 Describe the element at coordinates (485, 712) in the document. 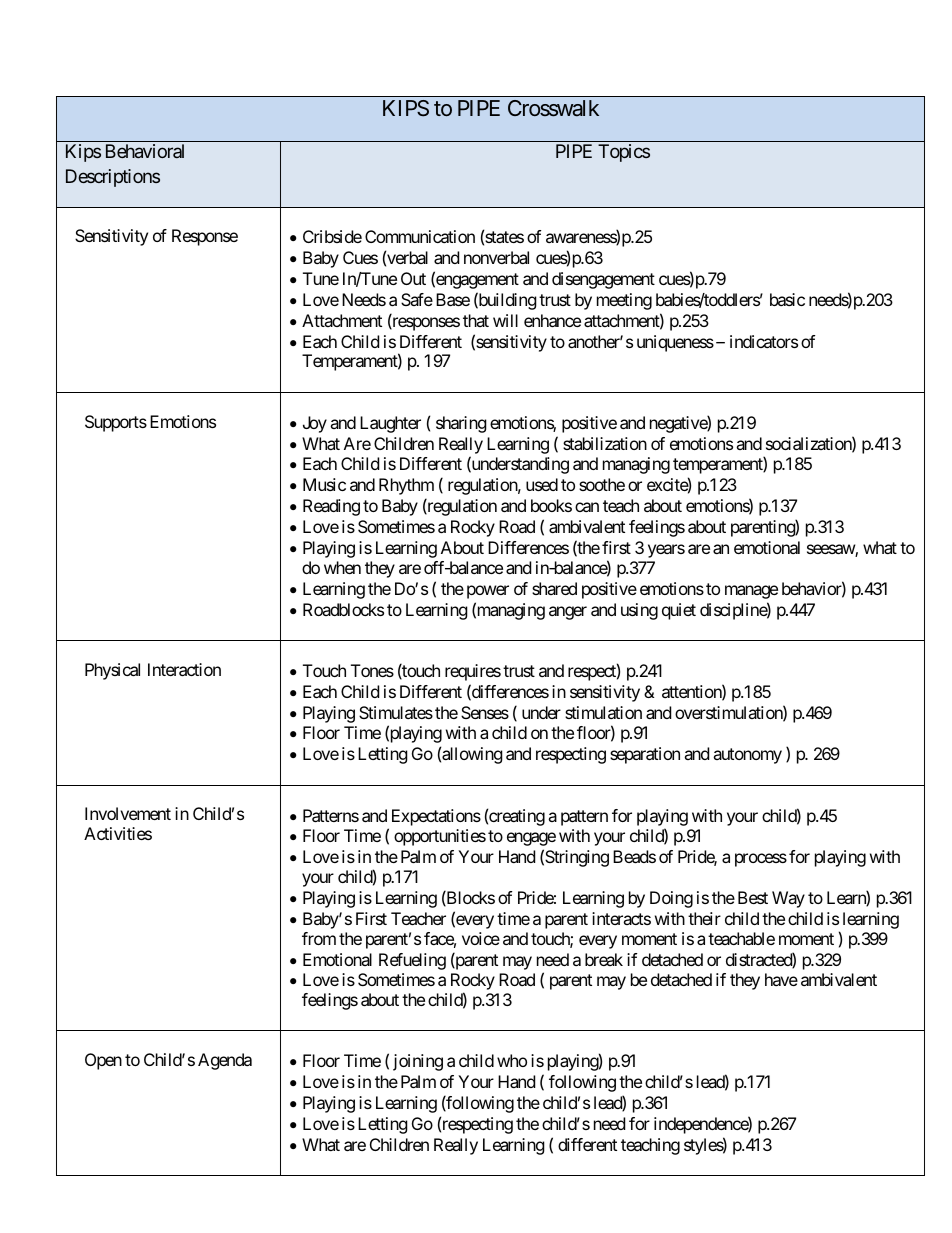

I see `Senses` at that location.
